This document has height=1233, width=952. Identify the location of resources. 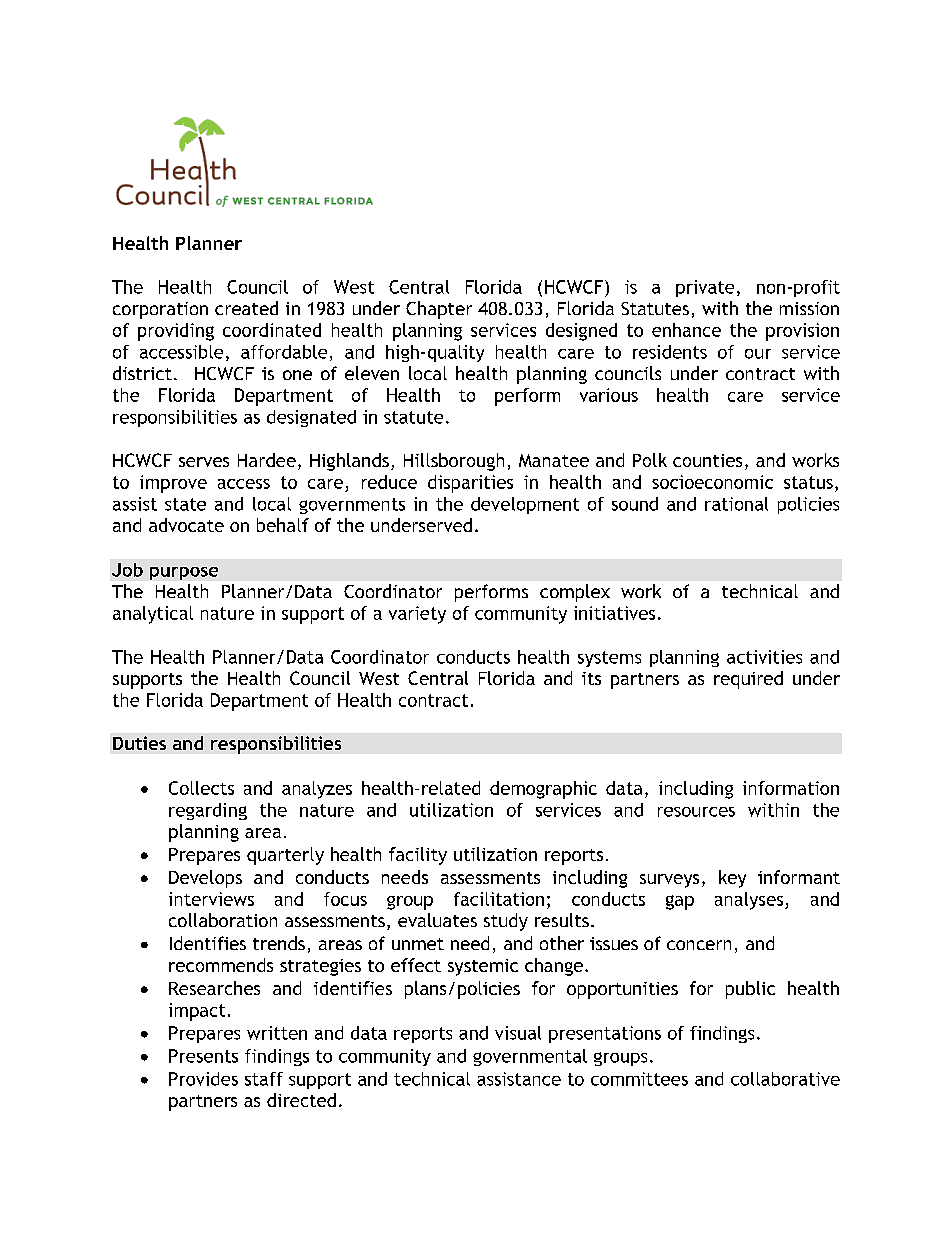
(696, 812).
